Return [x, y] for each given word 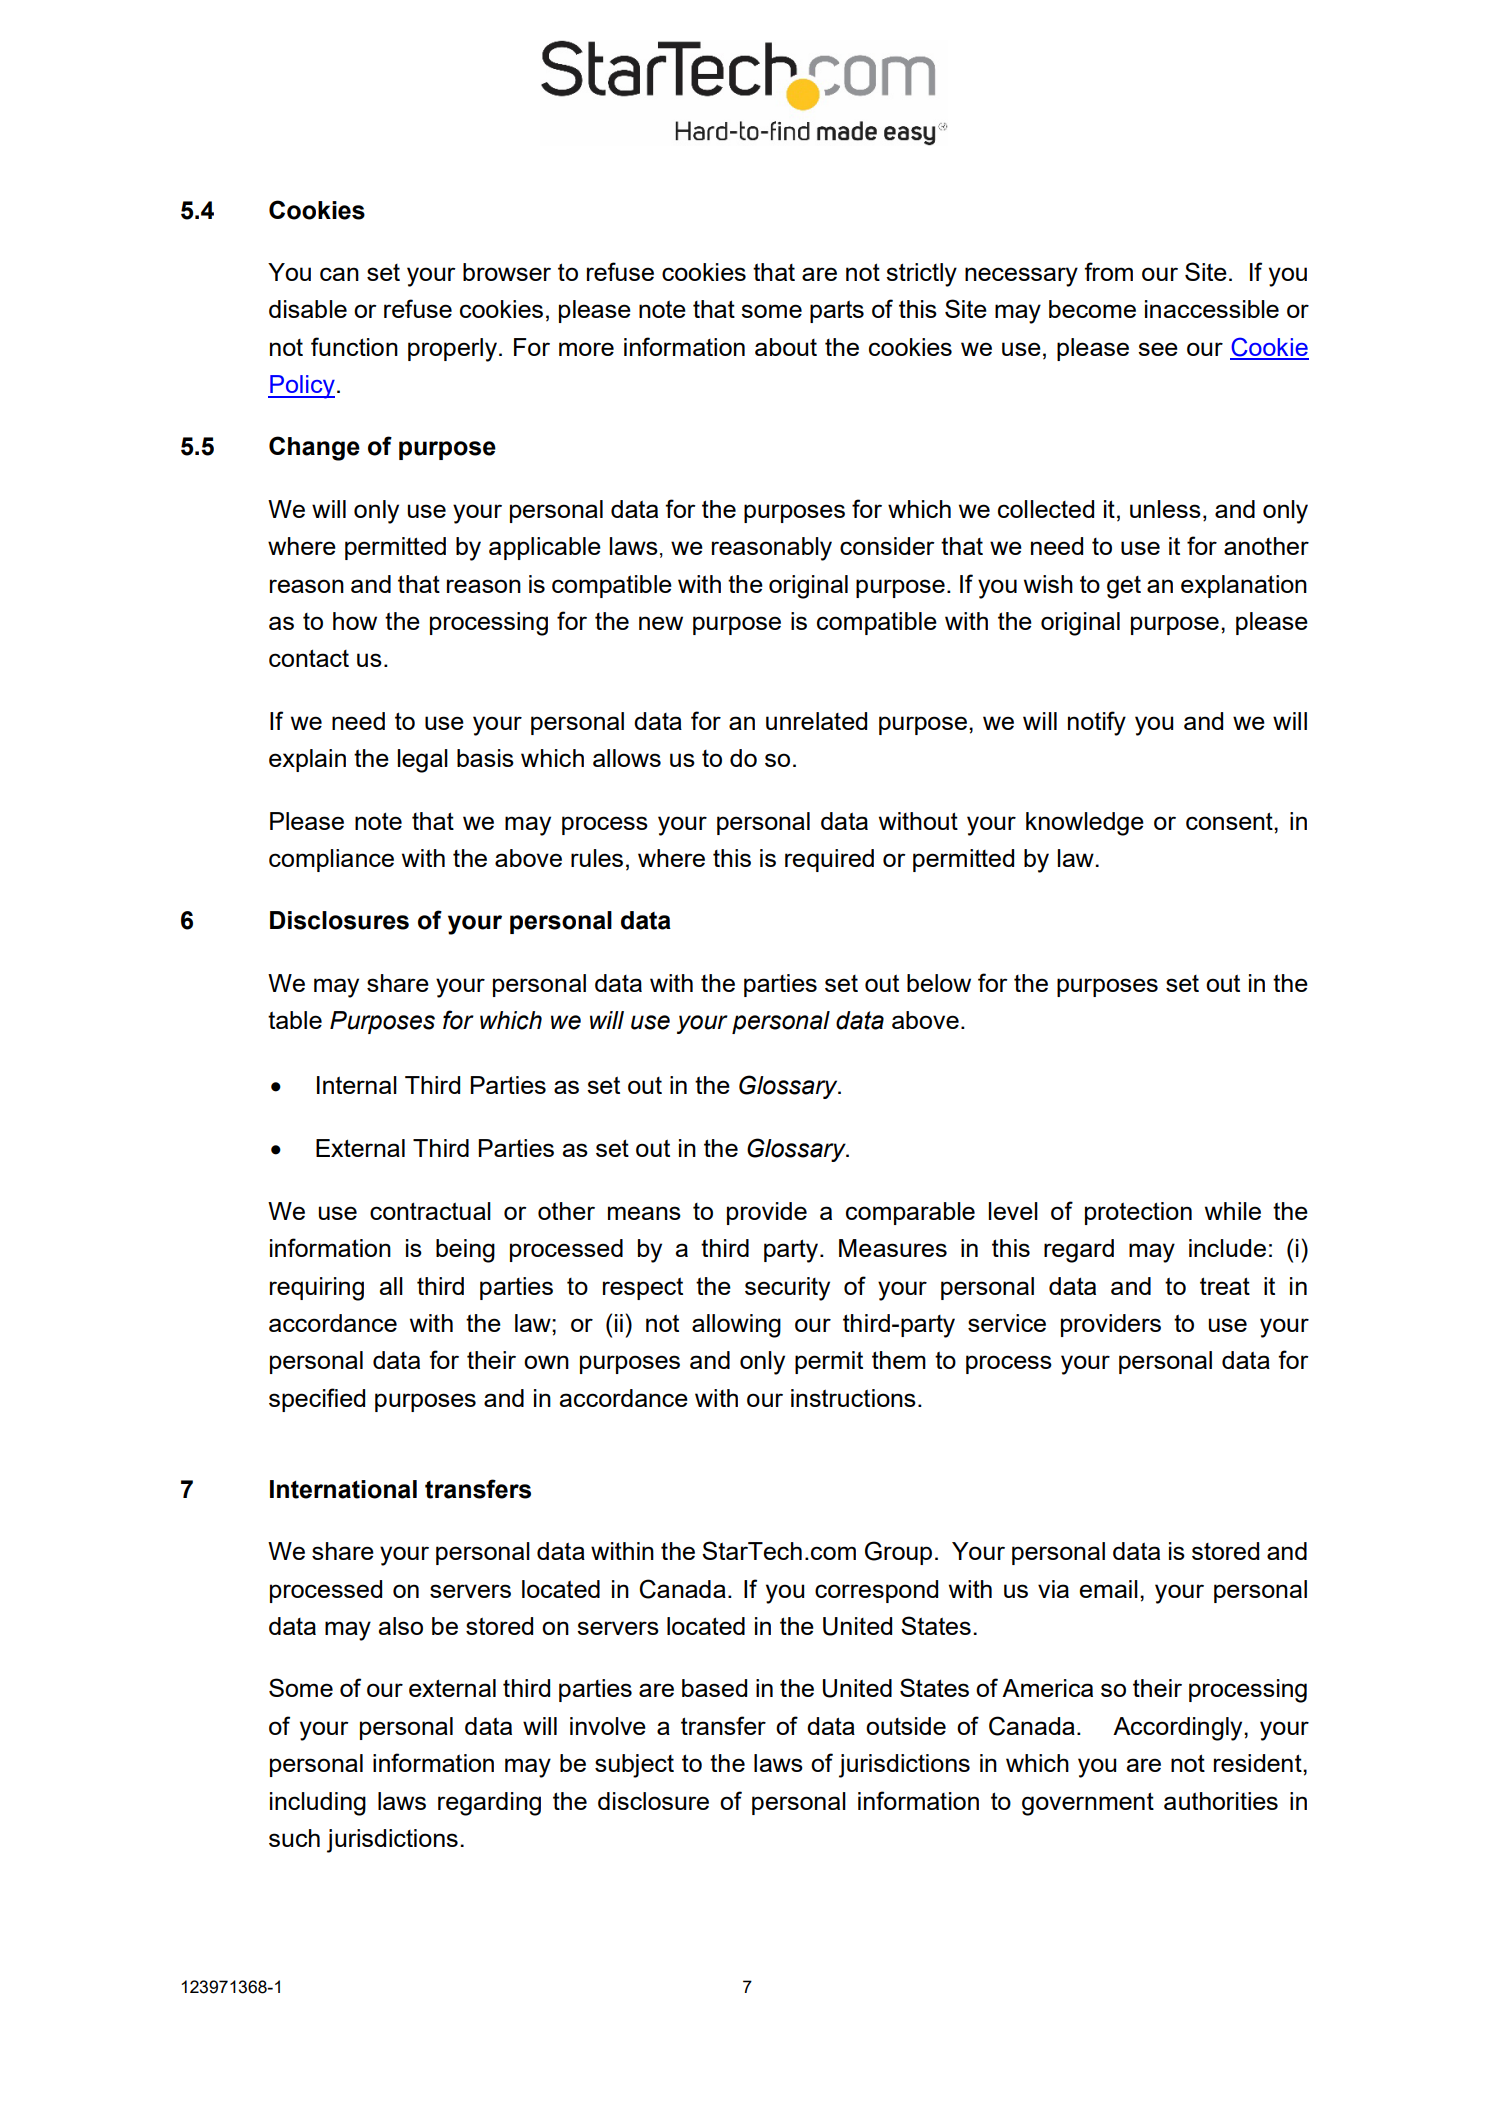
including [318, 1804]
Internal [357, 1085]
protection [1138, 1213]
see [1158, 349]
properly [452, 350]
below [939, 983]
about [786, 347]
